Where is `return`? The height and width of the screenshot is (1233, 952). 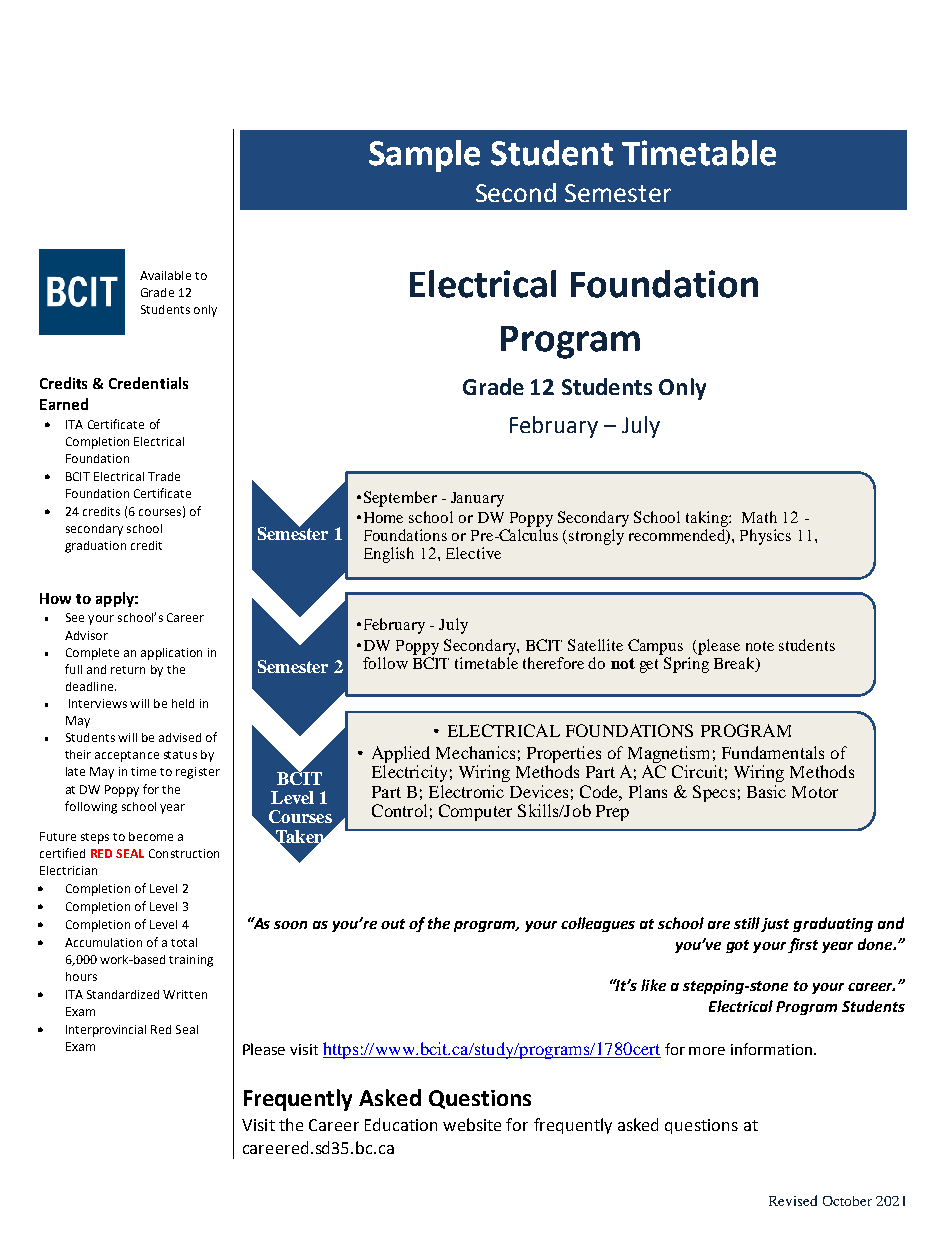 return is located at coordinates (128, 670).
